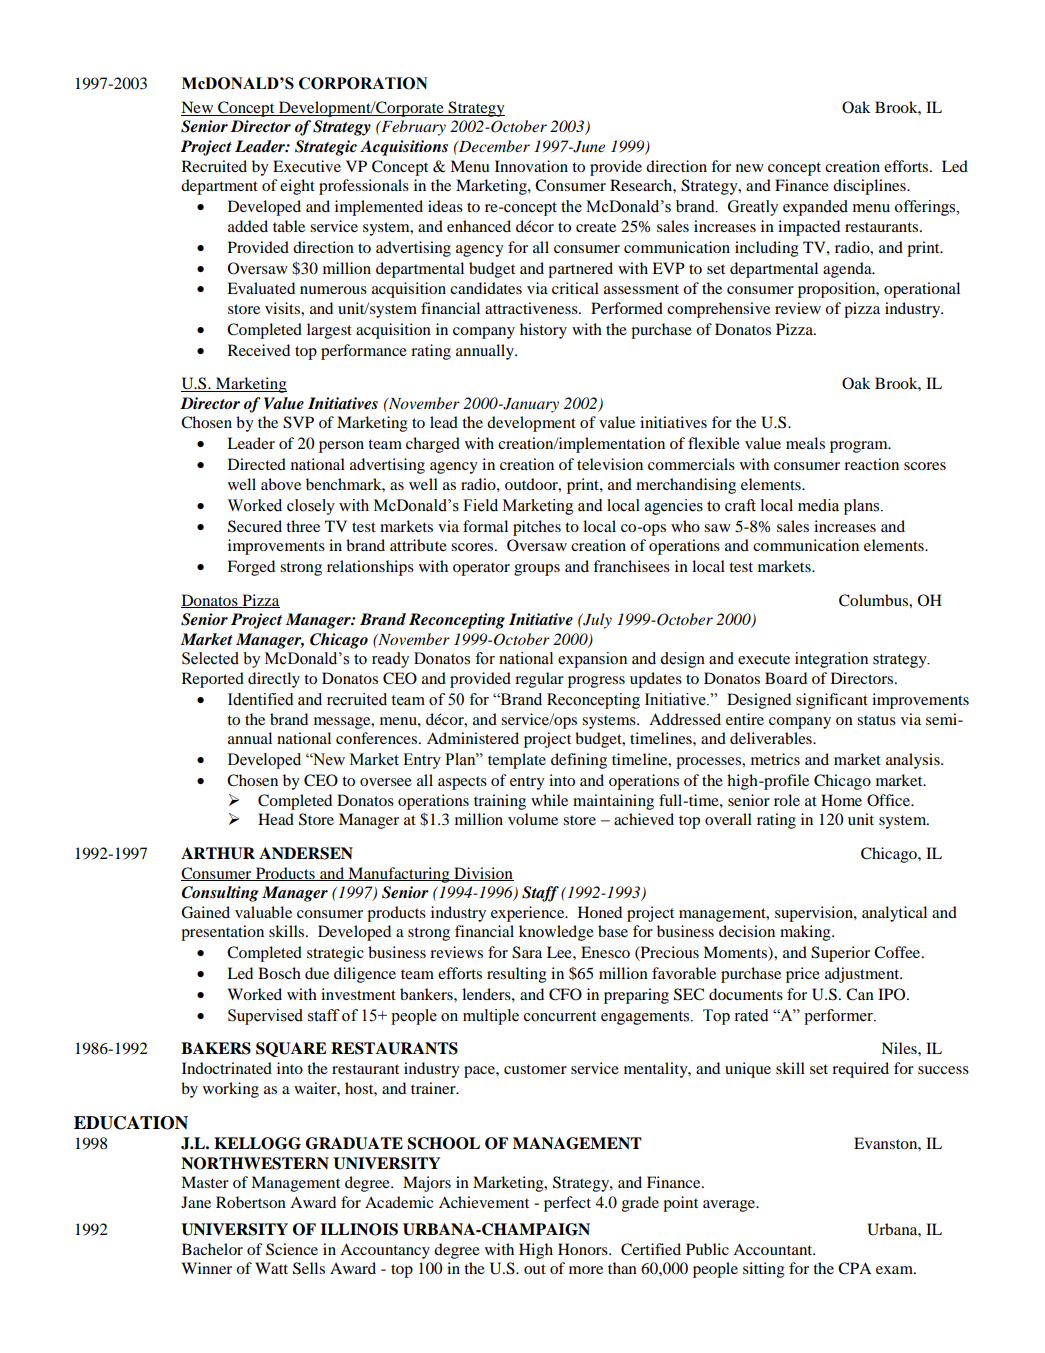  I want to click on December, so click(493, 146).
